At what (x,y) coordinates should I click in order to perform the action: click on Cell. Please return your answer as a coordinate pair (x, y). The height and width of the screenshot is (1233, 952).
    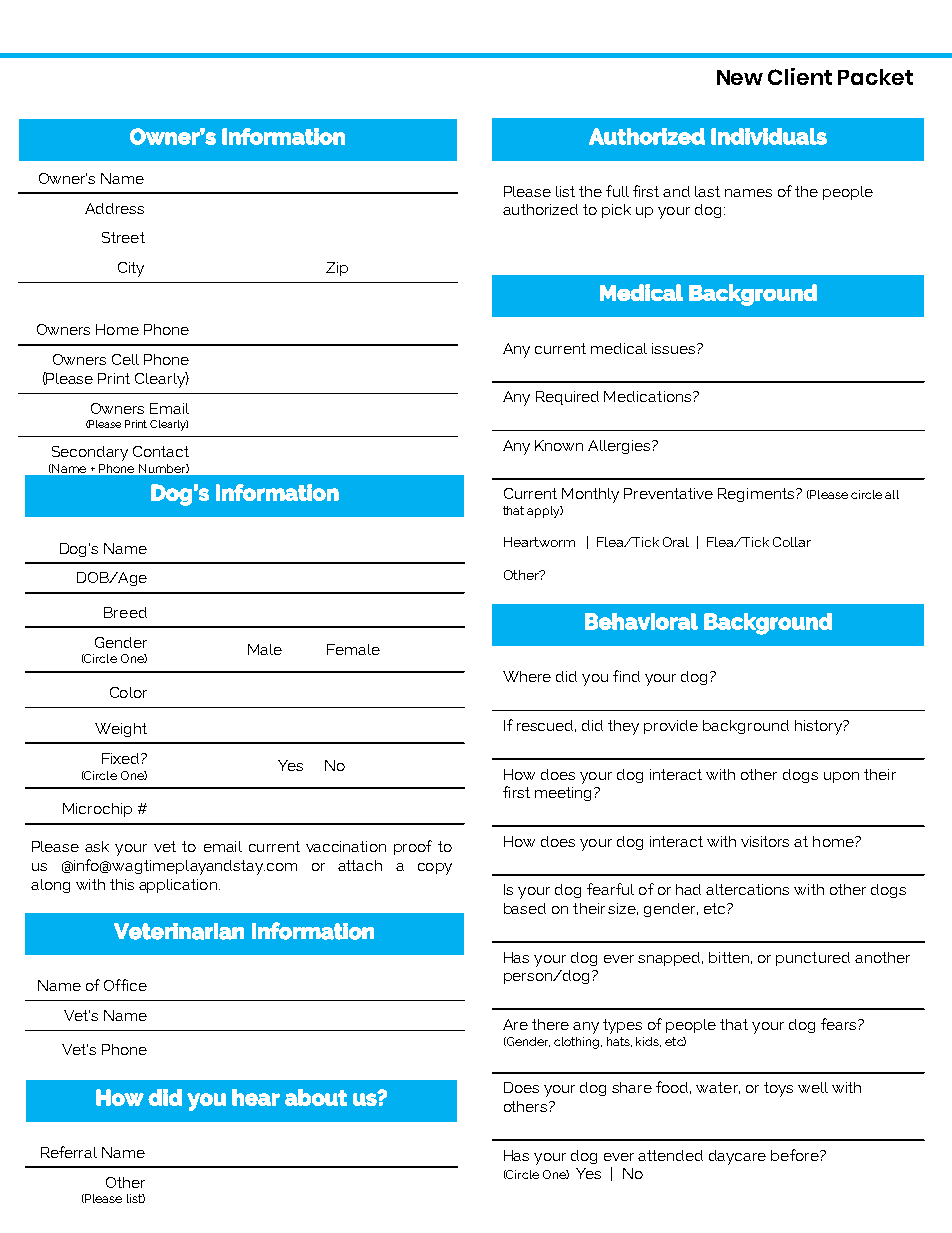
    Looking at the image, I should click on (125, 359).
